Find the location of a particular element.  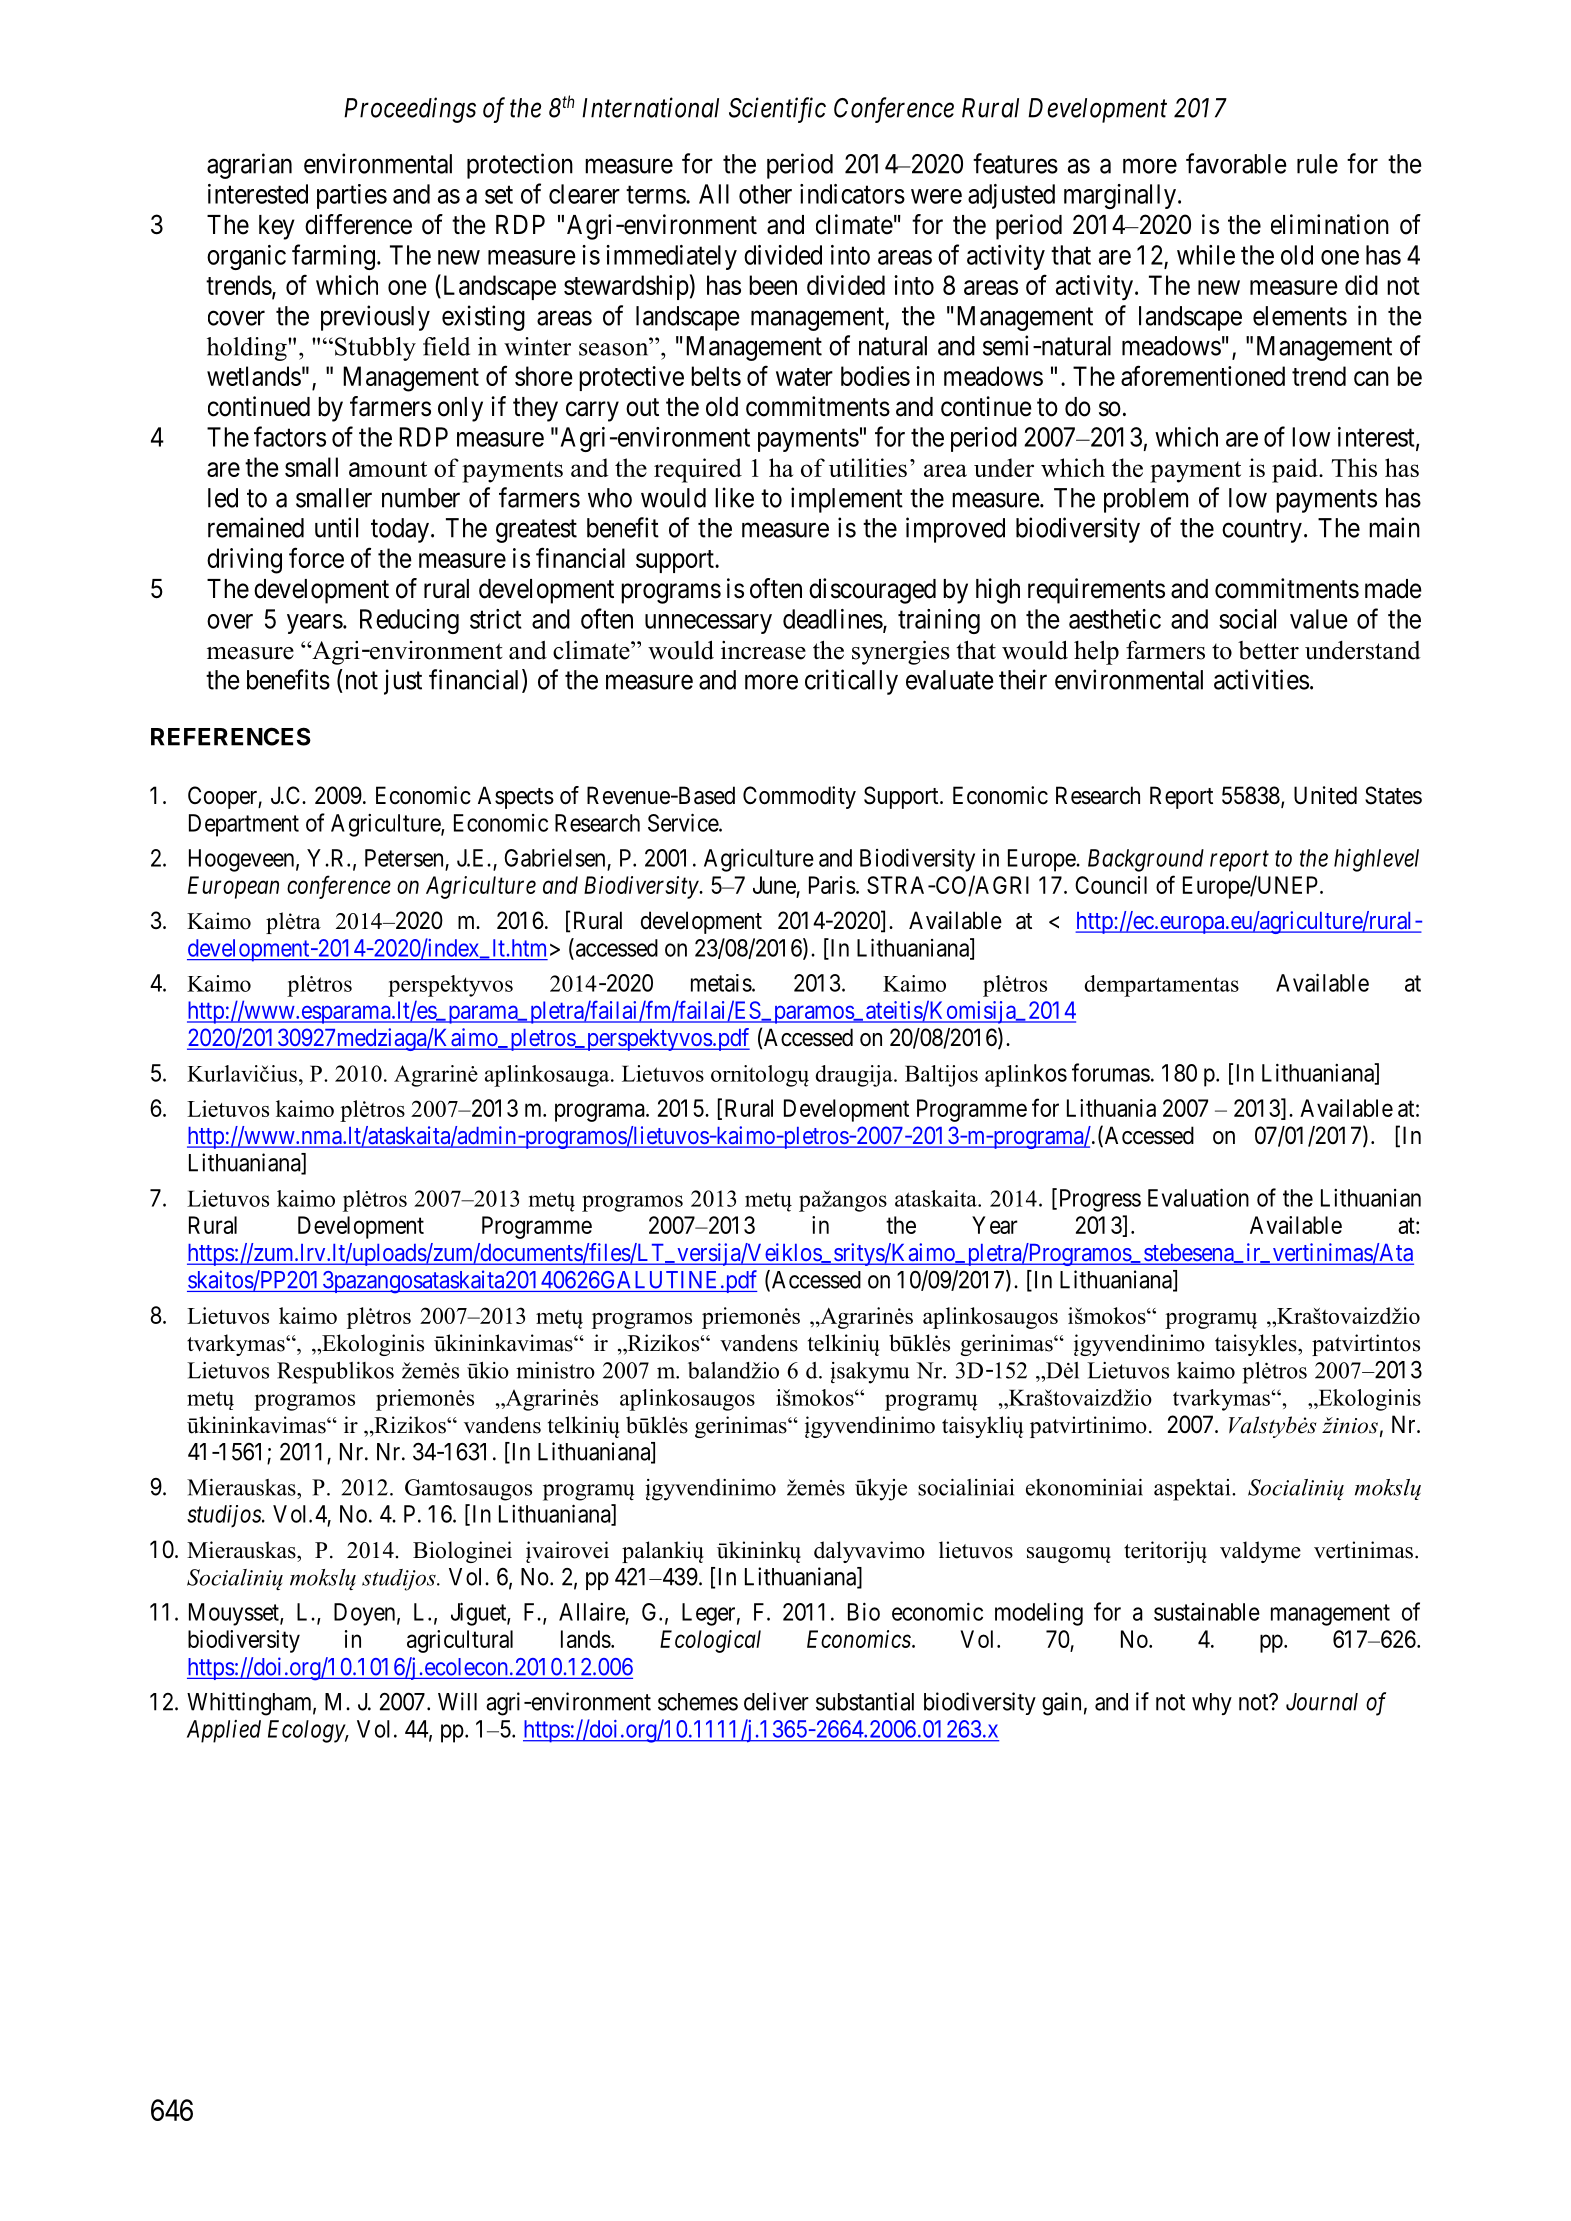

deliver is located at coordinates (776, 1701).
